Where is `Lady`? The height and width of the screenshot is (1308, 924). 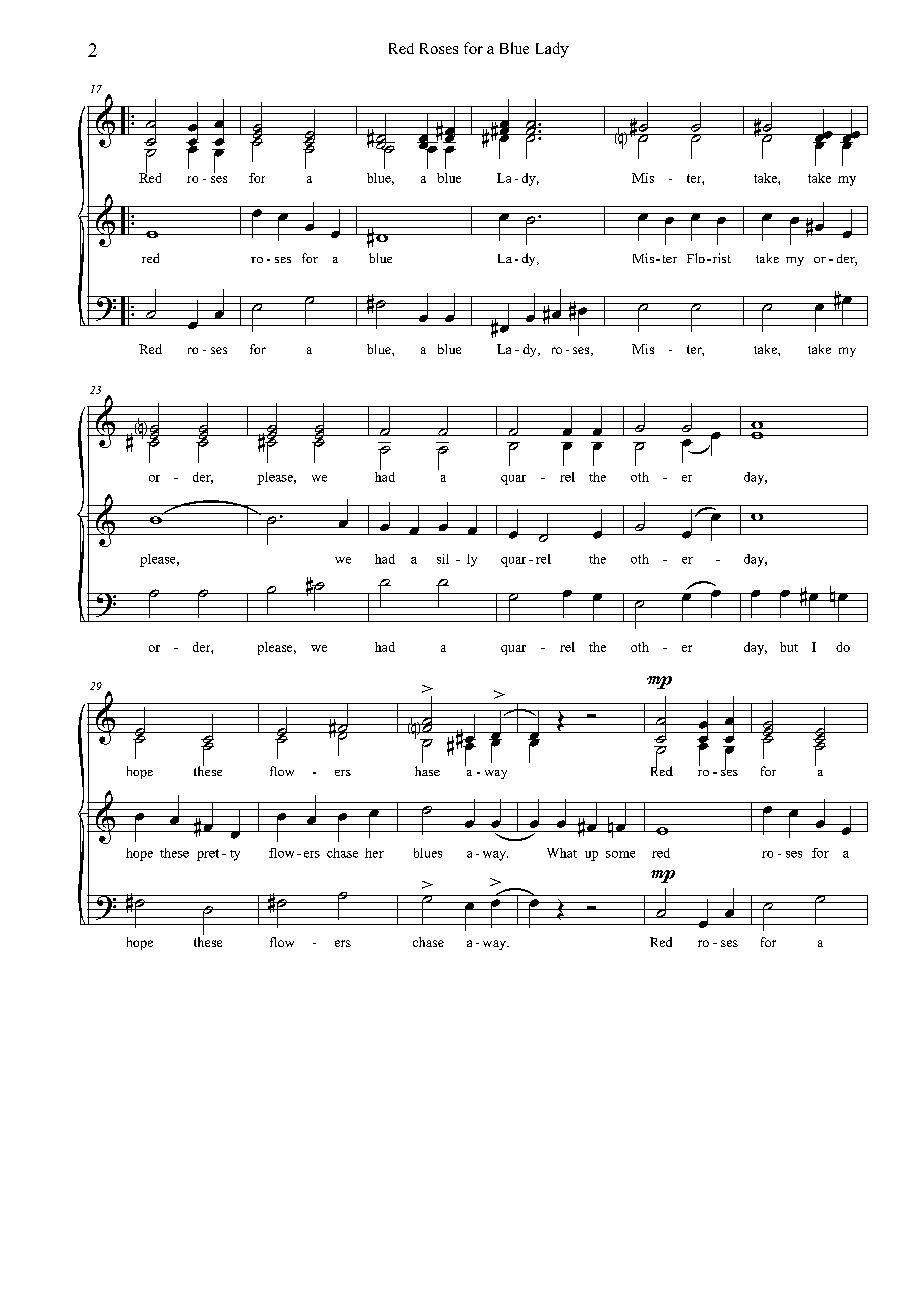 Lady is located at coordinates (552, 50).
